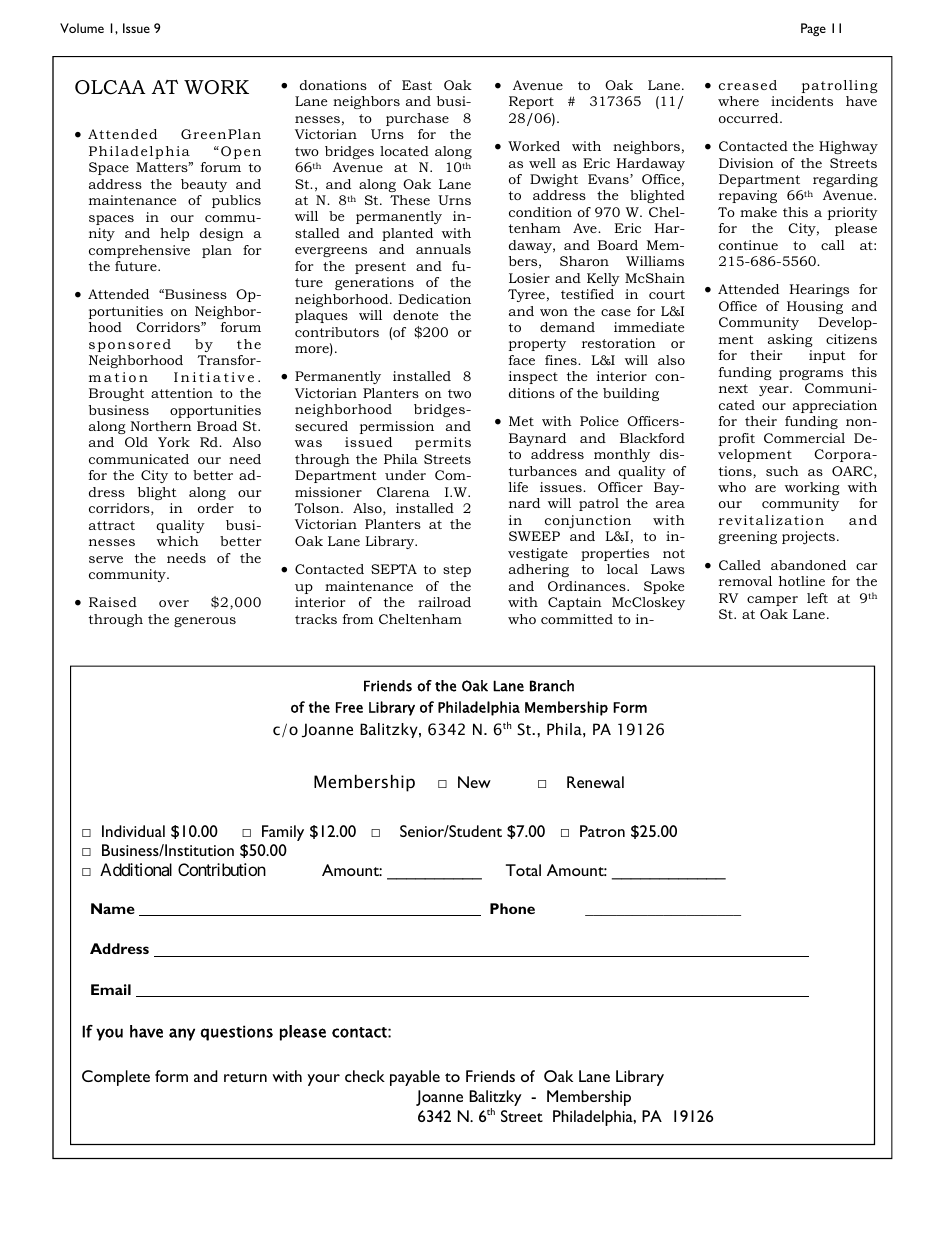  I want to click on payable, so click(415, 1078).
